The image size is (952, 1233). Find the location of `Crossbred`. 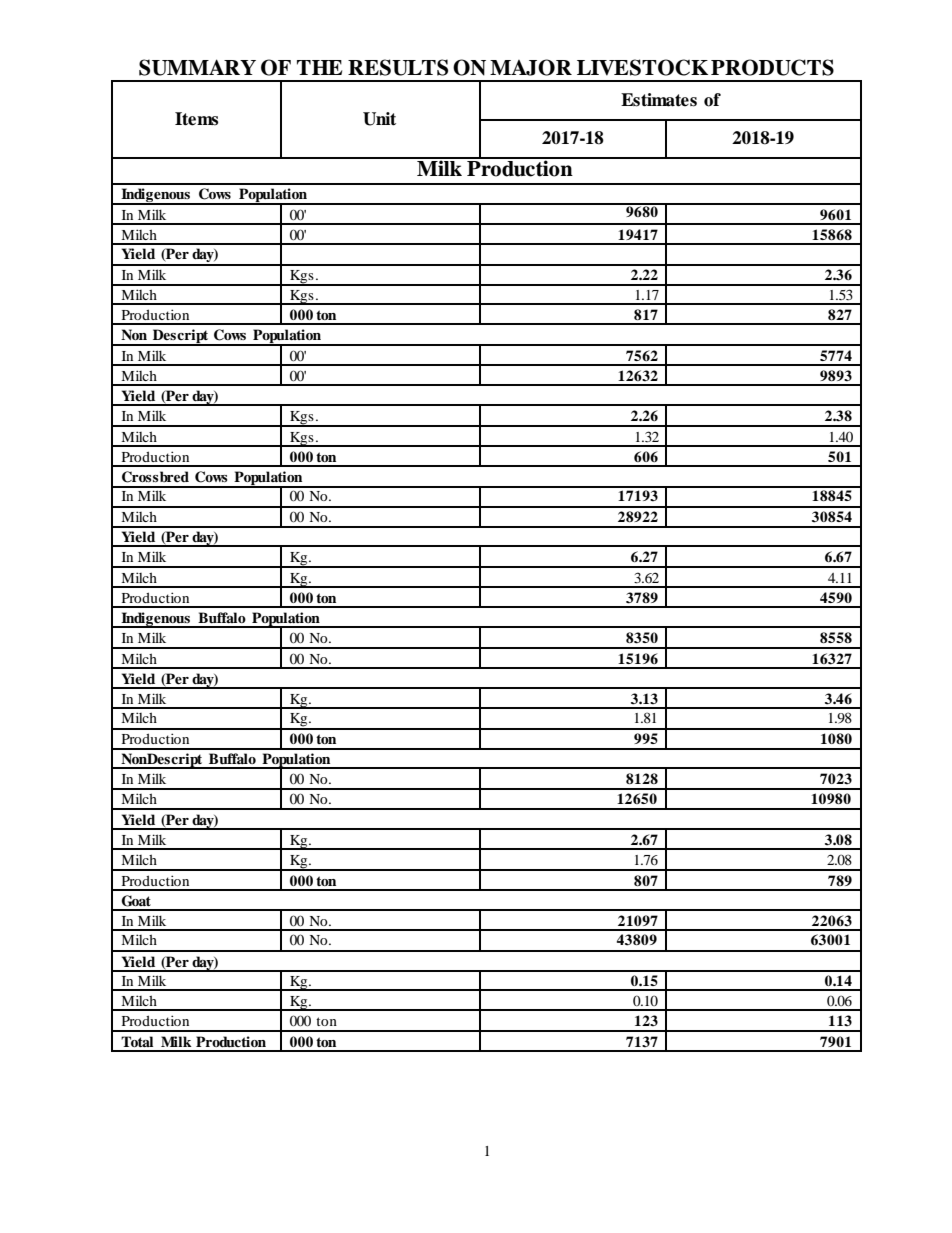

Crossbred is located at coordinates (155, 477).
